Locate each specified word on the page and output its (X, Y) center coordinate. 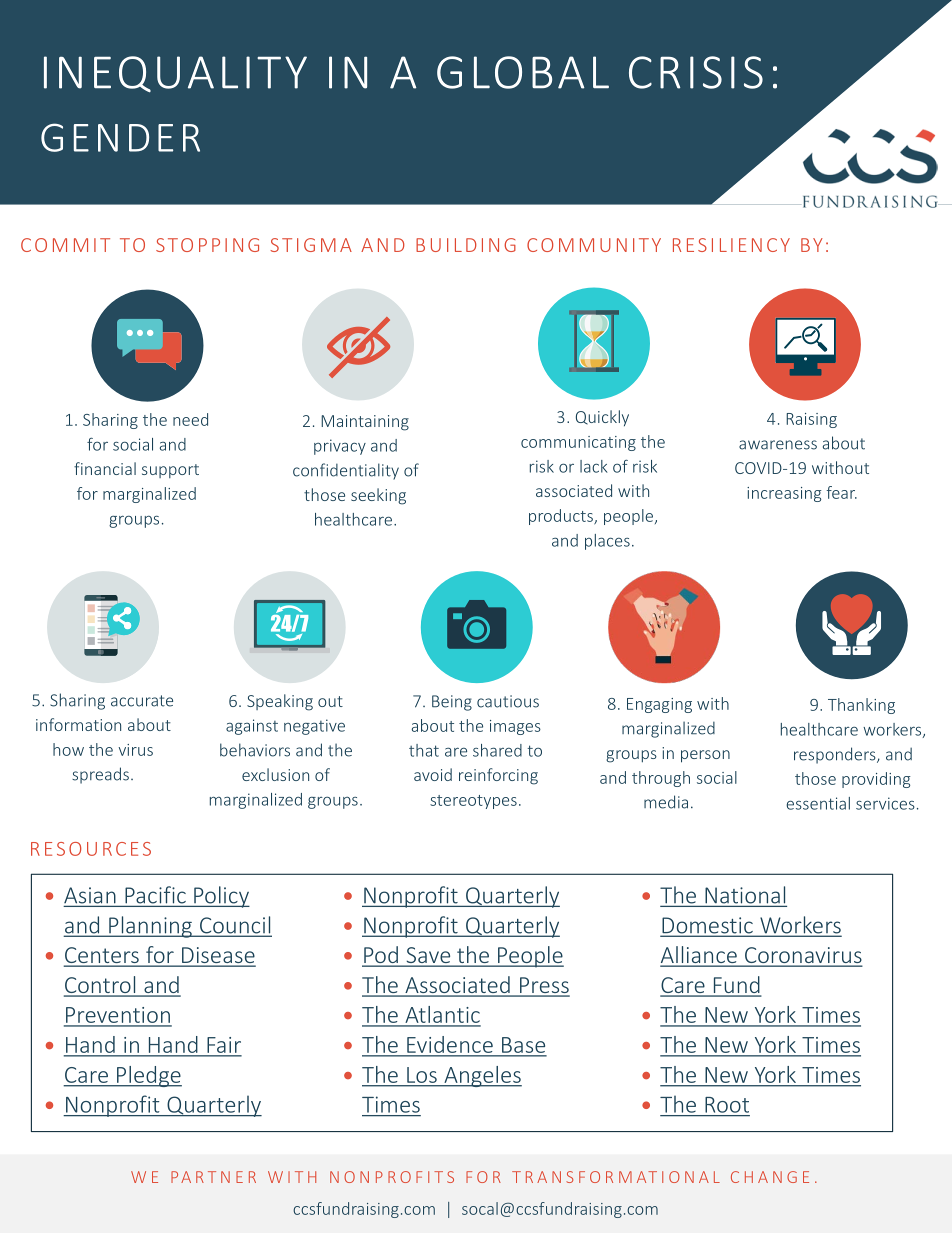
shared (497, 750)
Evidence (450, 1044)
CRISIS (696, 72)
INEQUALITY (175, 74)
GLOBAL (523, 72)
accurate (142, 701)
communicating (578, 443)
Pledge (148, 1076)
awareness (778, 445)
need (190, 419)
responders (836, 755)
